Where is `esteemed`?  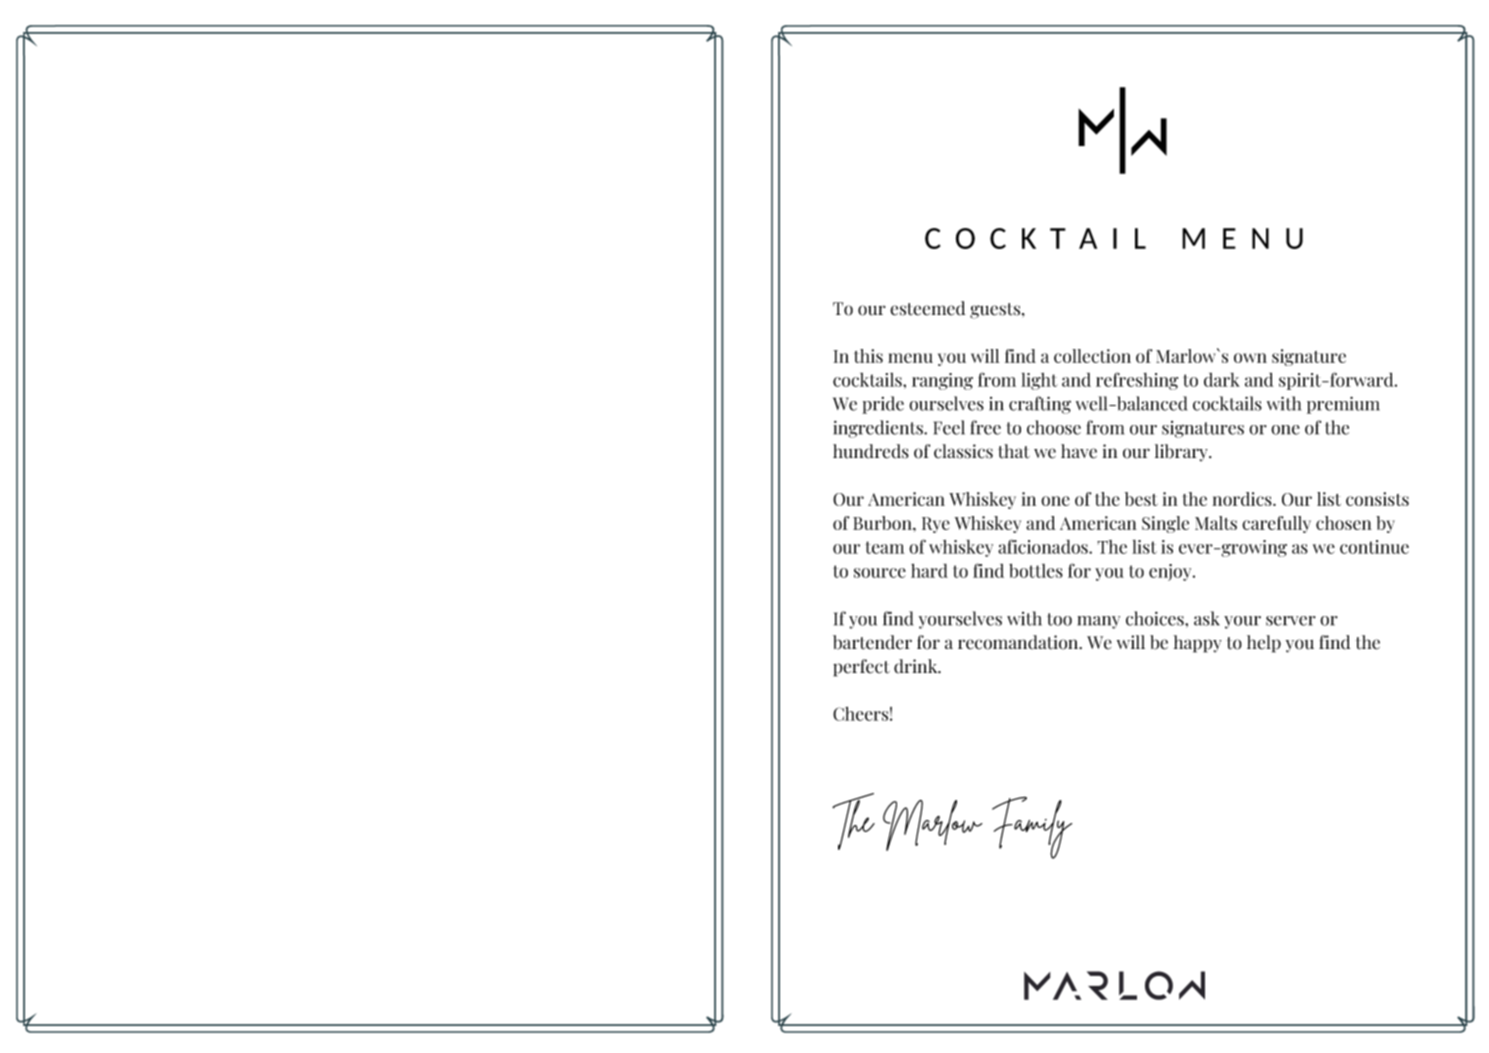
esteemed is located at coordinates (927, 308).
